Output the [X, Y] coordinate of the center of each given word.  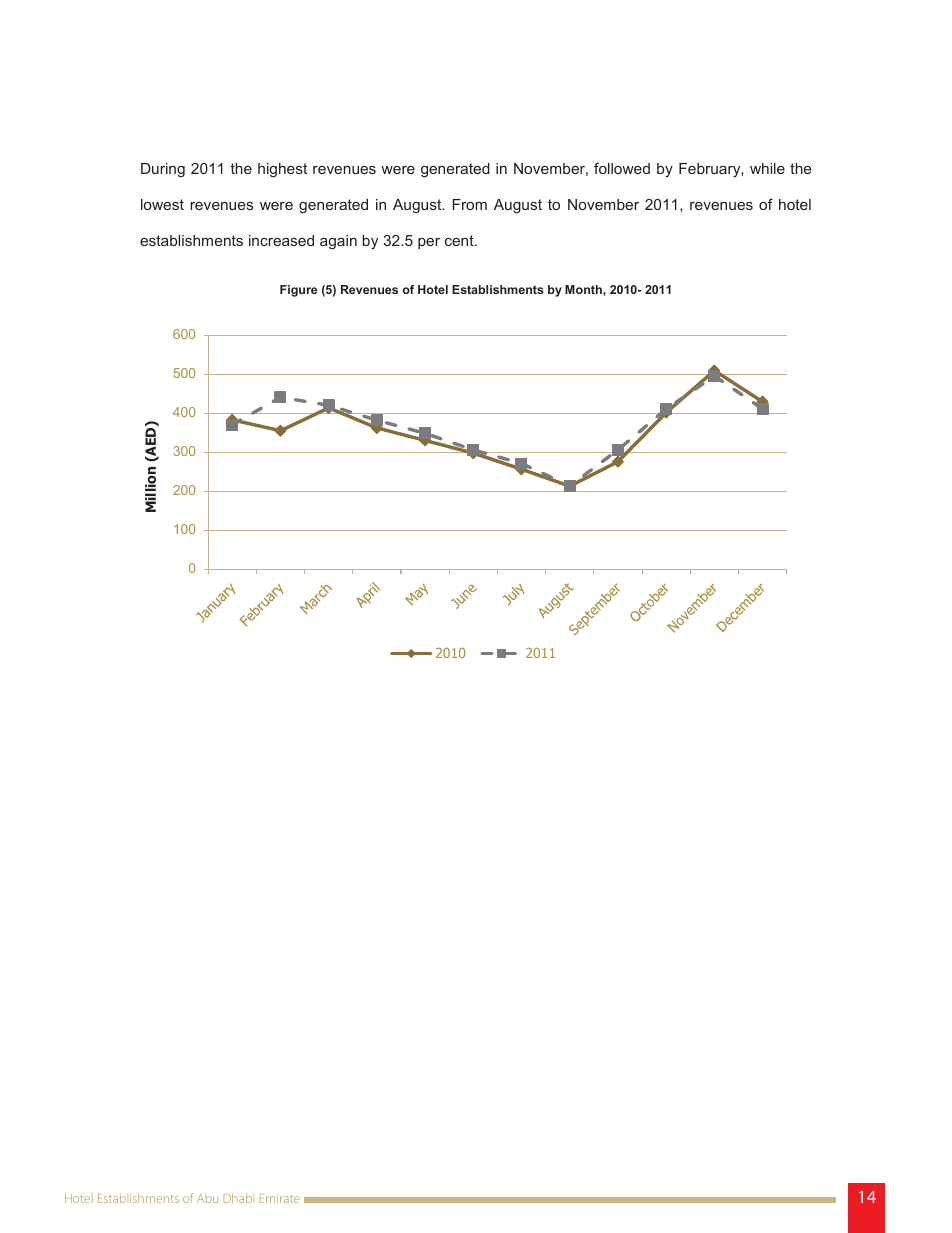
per [429, 243]
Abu [207, 1198]
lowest [162, 204]
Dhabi [239, 1198]
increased [281, 240]
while [767, 168]
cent [460, 240]
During [163, 170]
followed [622, 168]
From [469, 204]
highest [282, 170]
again [338, 242]
